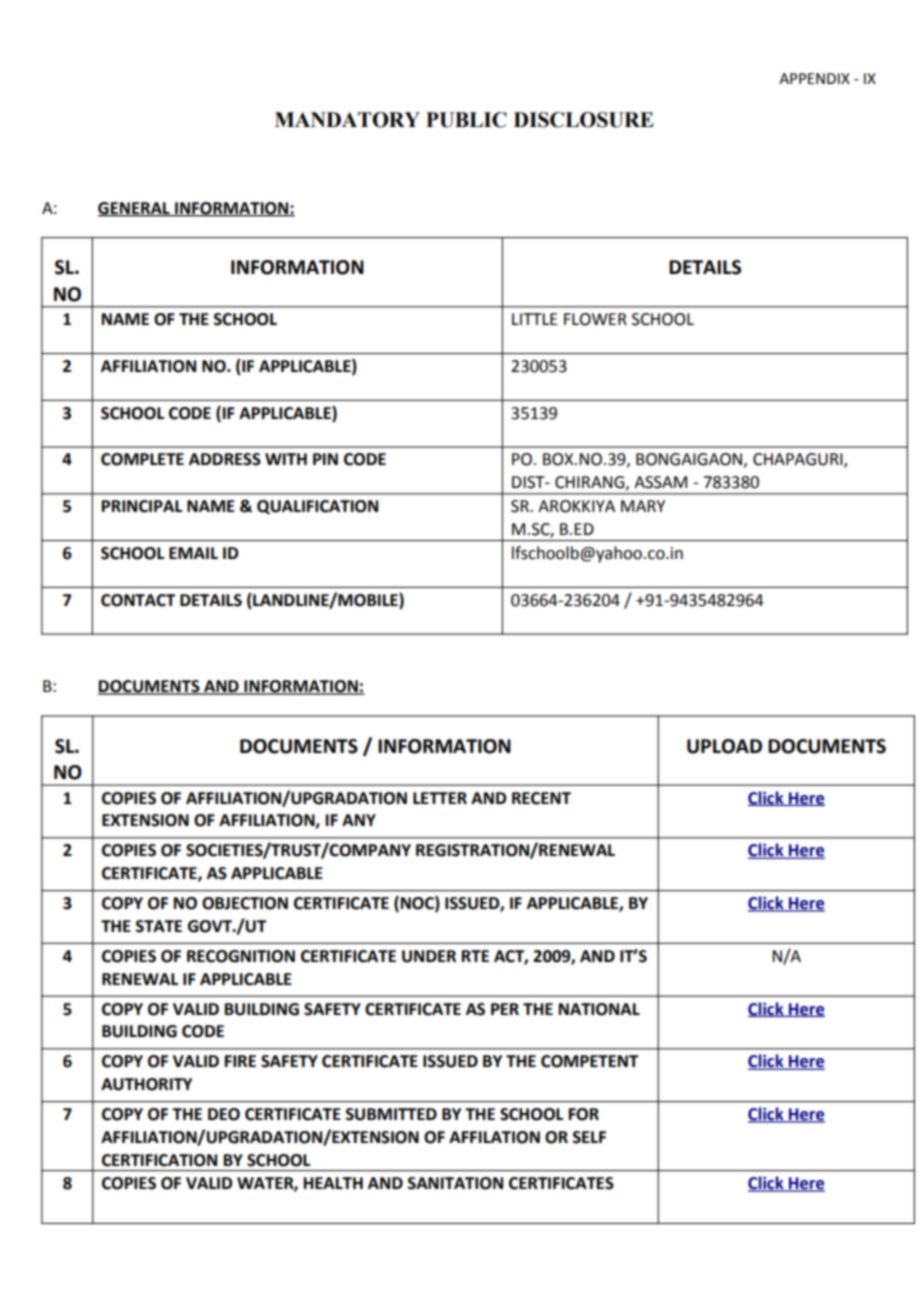 The image size is (924, 1308). Describe the element at coordinates (589, 1137) in the document. I see `SELF` at that location.
